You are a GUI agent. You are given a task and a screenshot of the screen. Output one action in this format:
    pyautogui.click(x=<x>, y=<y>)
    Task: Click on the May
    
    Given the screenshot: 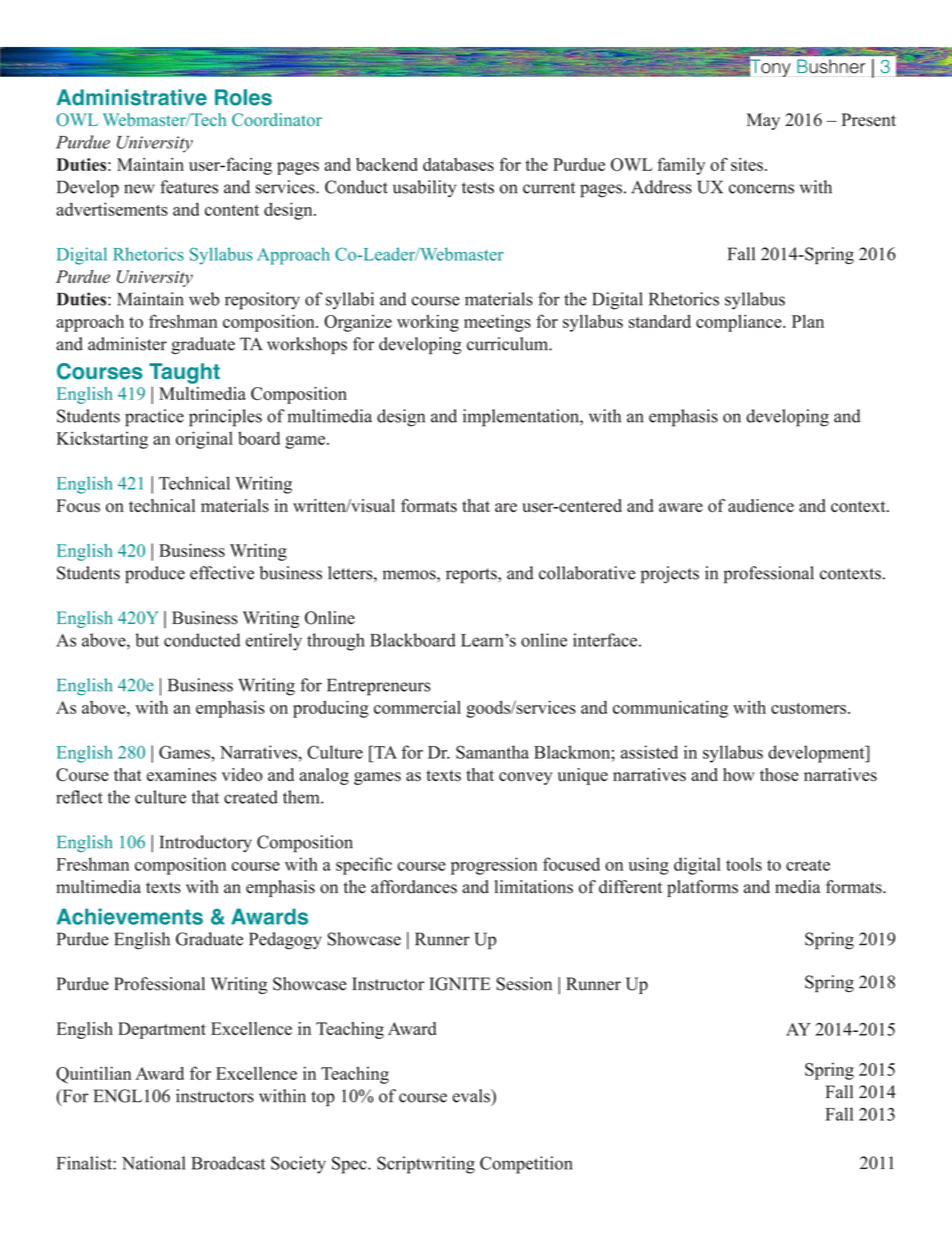 What is the action you would take?
    pyautogui.click(x=763, y=121)
